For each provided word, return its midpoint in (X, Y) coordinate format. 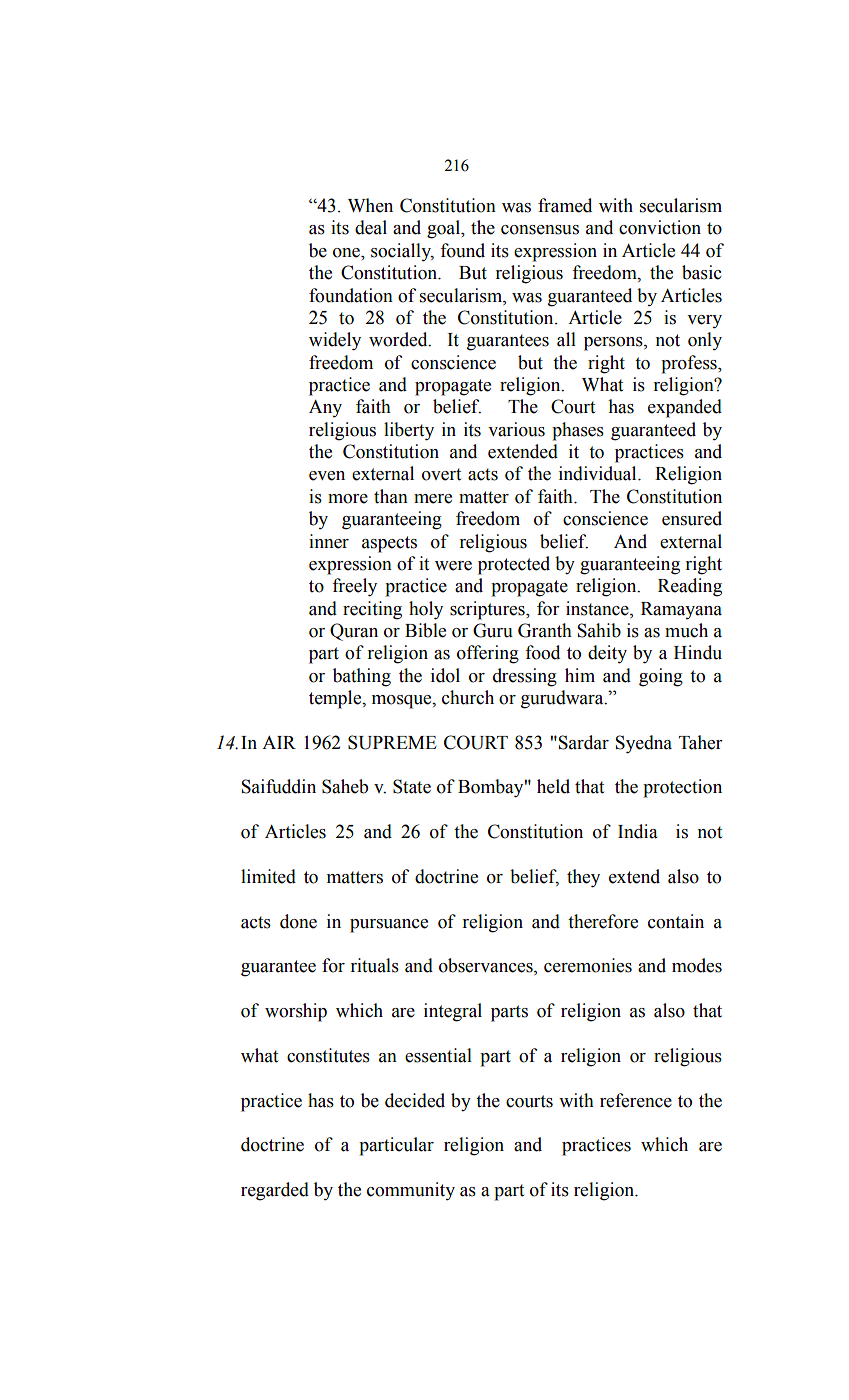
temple (336, 699)
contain (676, 921)
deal (371, 227)
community (411, 1191)
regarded (275, 1191)
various (516, 429)
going (661, 677)
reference (636, 1100)
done (298, 921)
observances (487, 966)
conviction (660, 227)
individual (599, 473)
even (327, 476)
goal (445, 229)
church (468, 697)
